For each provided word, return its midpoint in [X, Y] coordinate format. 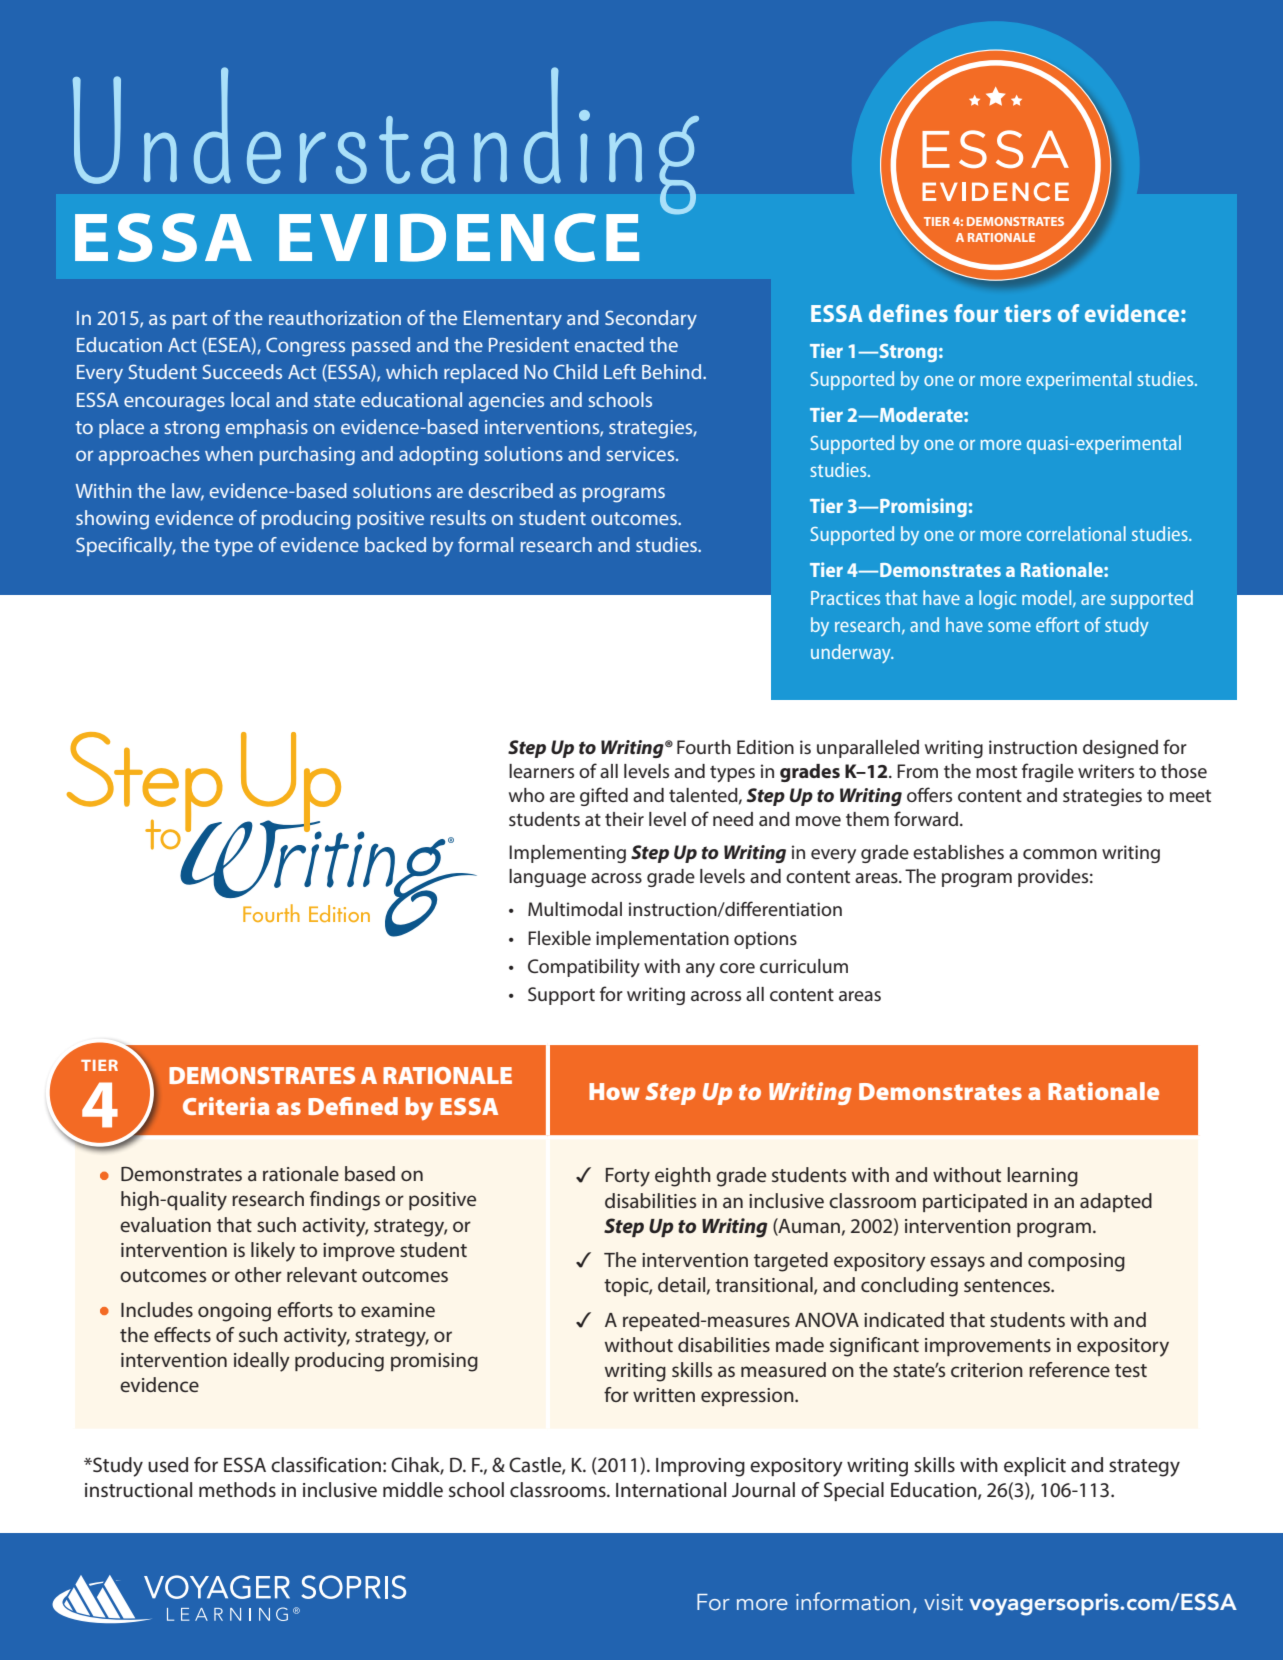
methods [237, 1489]
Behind [673, 371]
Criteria [226, 1106]
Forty [628, 1177]
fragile [1048, 772]
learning [1042, 1177]
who [527, 795]
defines [908, 313]
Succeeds [242, 371]
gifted [604, 796]
